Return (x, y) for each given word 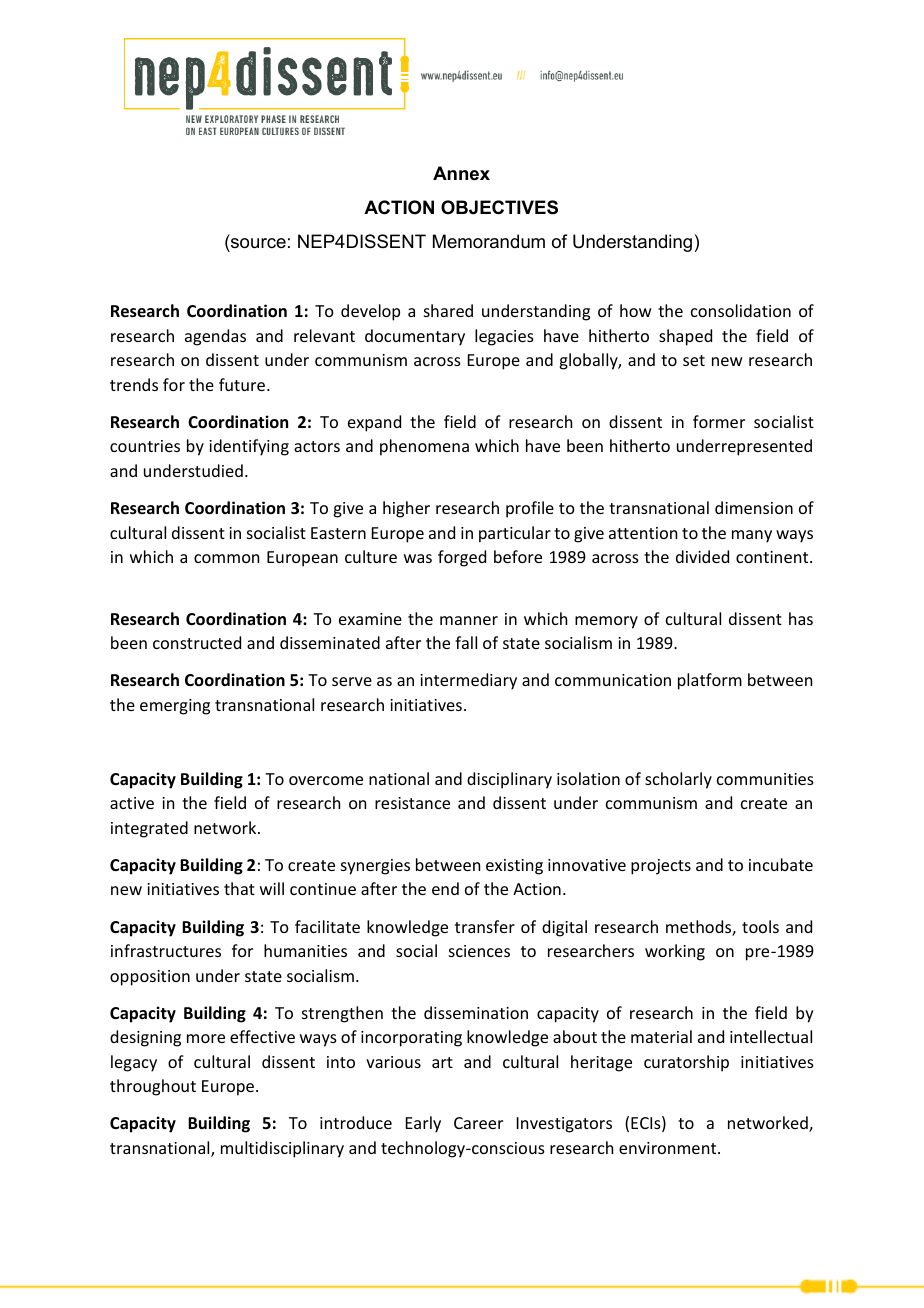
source (258, 243)
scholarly (678, 780)
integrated (149, 829)
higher (406, 509)
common (226, 558)
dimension (754, 507)
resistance (412, 803)
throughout (153, 1087)
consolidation (741, 310)
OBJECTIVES (499, 207)
